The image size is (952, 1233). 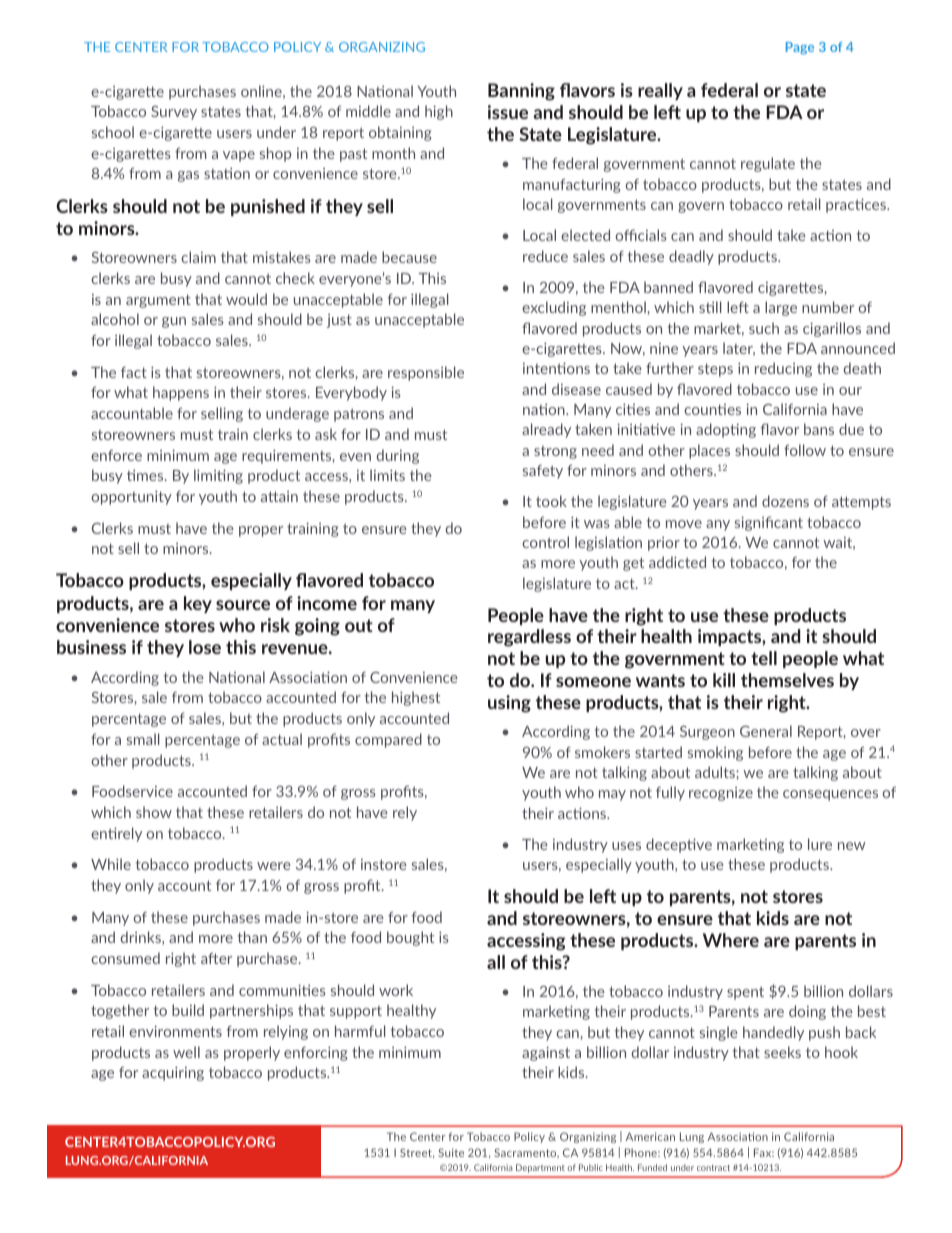 I want to click on acquiring, so click(x=173, y=1073).
